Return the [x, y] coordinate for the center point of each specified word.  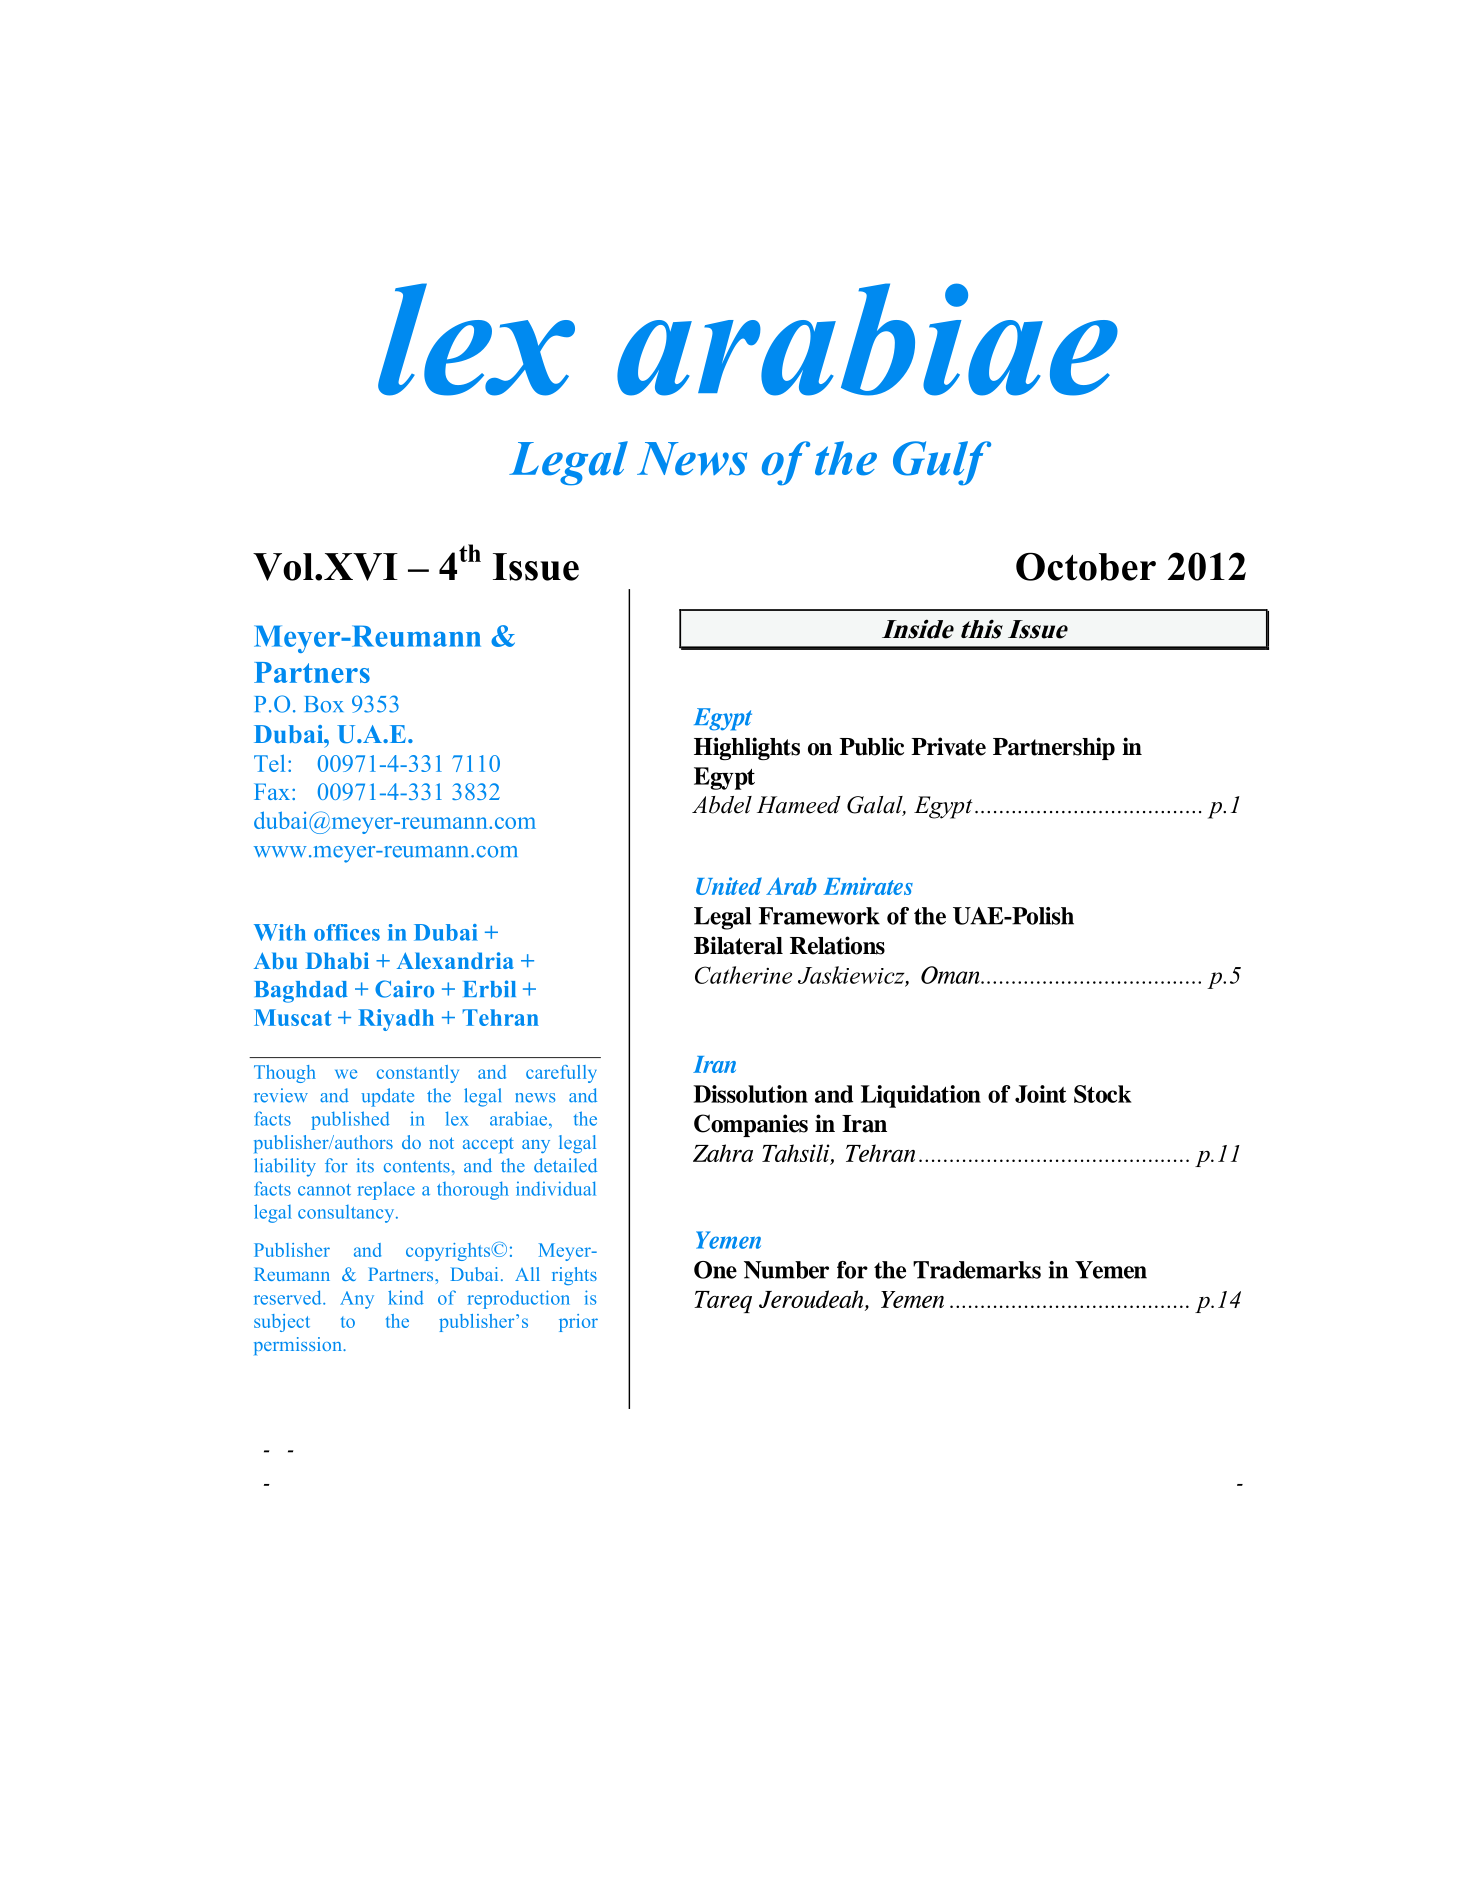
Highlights [747, 748]
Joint [1041, 1094]
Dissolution [750, 1094]
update [387, 1097]
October [1086, 567]
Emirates [868, 886]
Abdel [722, 805]
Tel [269, 763]
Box [324, 704]
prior [578, 1323]
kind [406, 1297]
